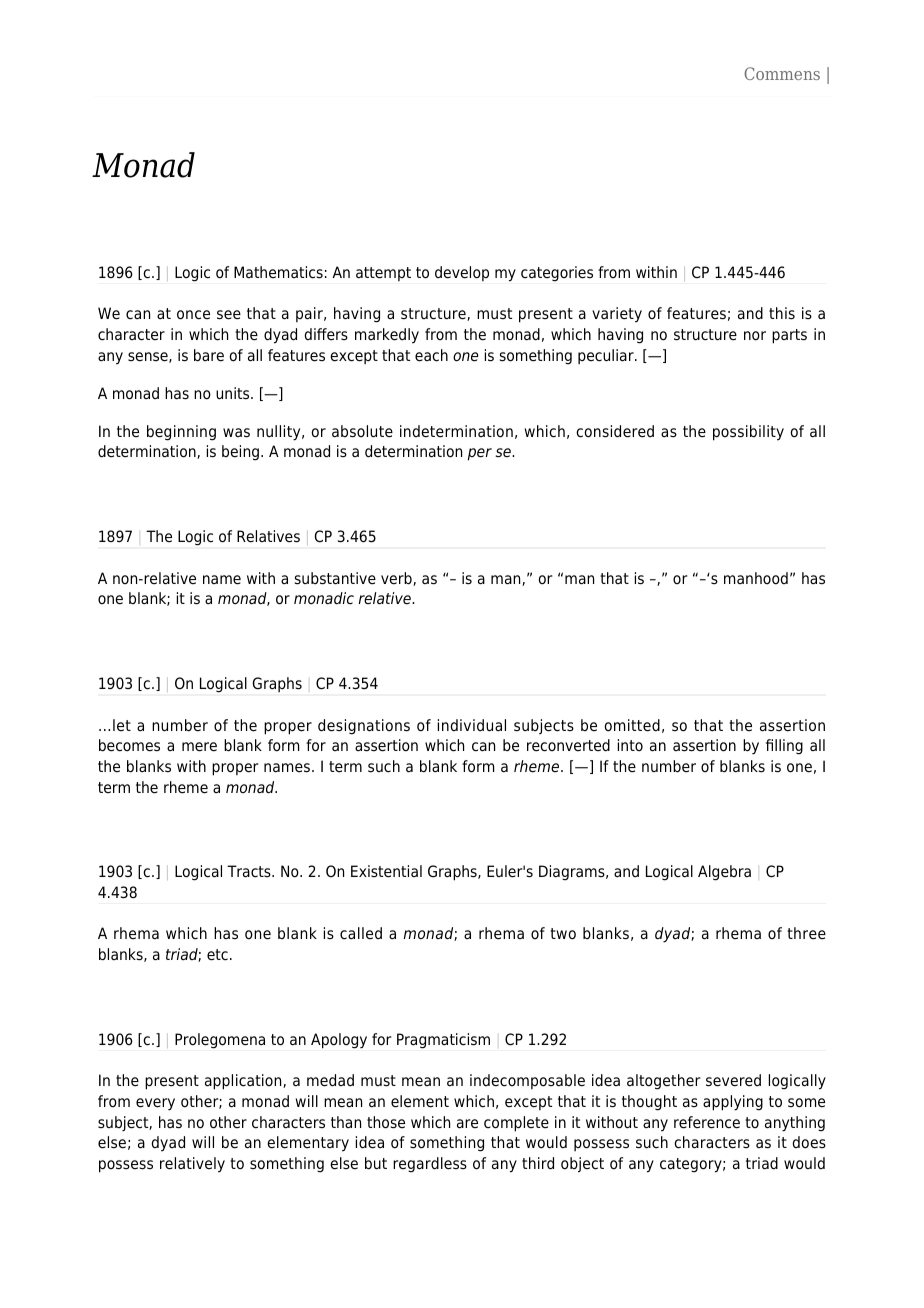 The image size is (924, 1308). I want to click on develop, so click(462, 273).
